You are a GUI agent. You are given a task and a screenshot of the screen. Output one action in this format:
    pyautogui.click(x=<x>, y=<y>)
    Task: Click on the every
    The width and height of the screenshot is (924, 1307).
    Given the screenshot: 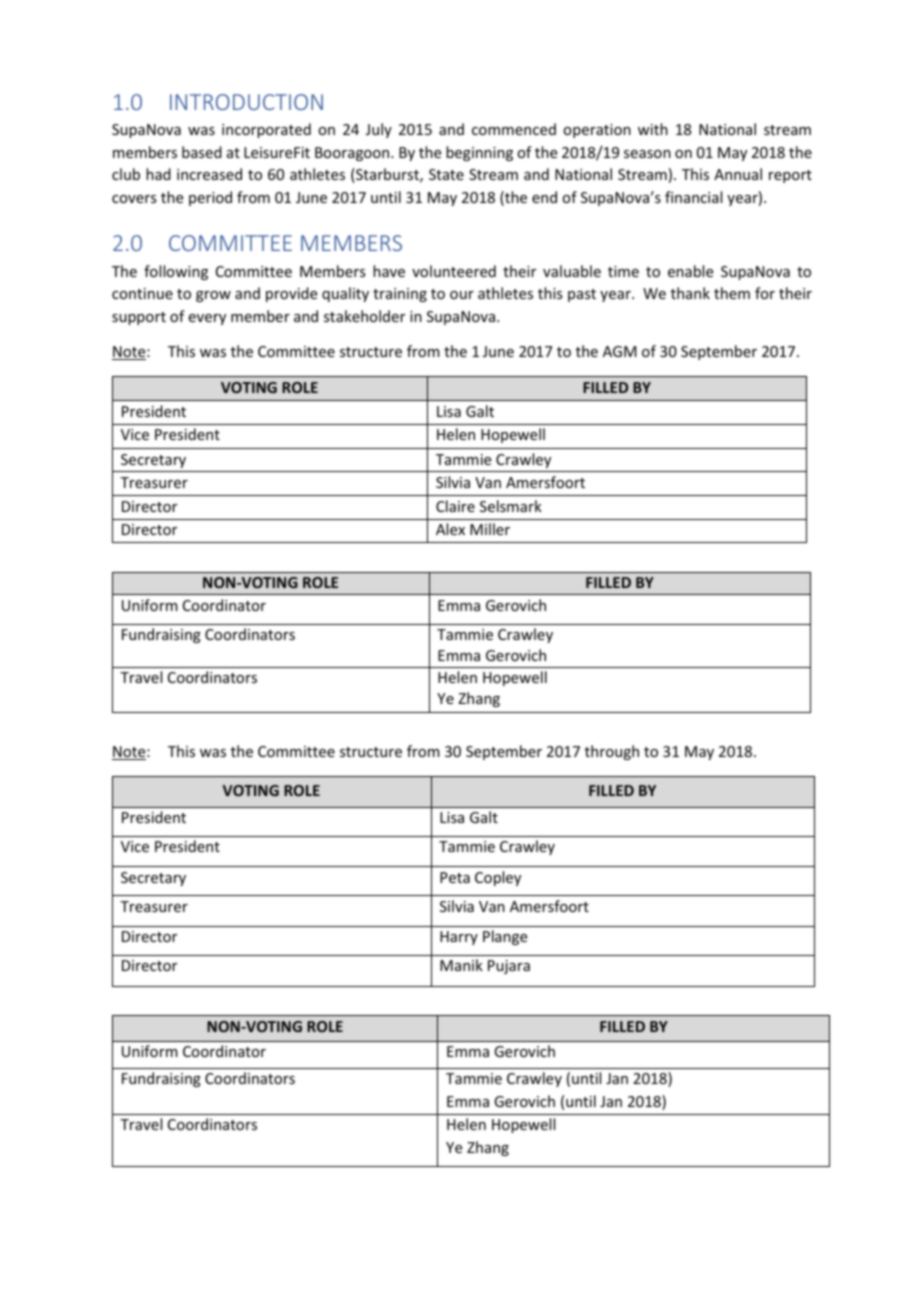 What is the action you would take?
    pyautogui.click(x=207, y=319)
